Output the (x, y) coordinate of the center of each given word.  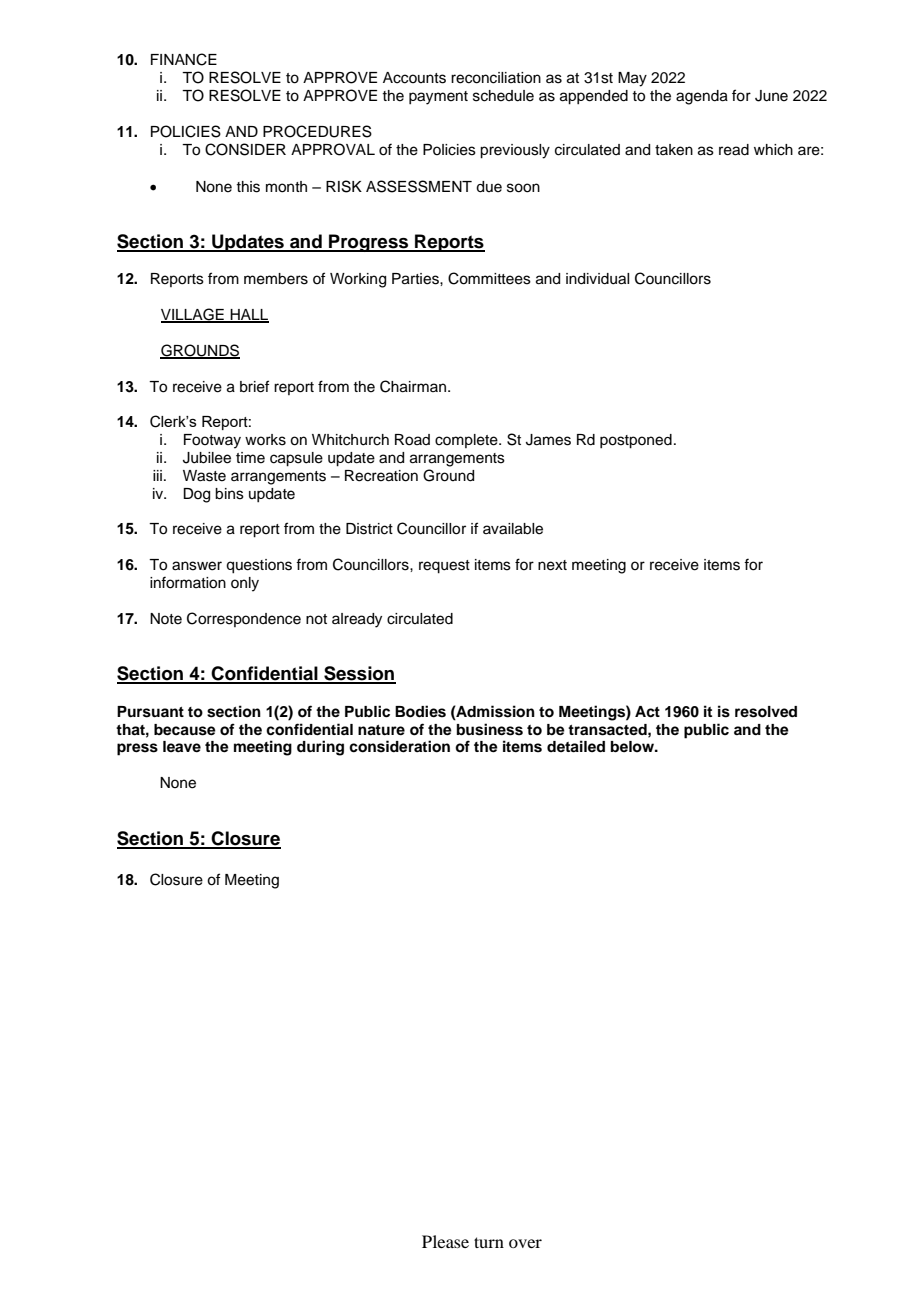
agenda (702, 97)
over (525, 1243)
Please (445, 1241)
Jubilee (207, 458)
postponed (636, 441)
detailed (576, 746)
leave (182, 746)
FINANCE (184, 59)
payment (438, 98)
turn (489, 1242)
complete (467, 441)
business (490, 729)
